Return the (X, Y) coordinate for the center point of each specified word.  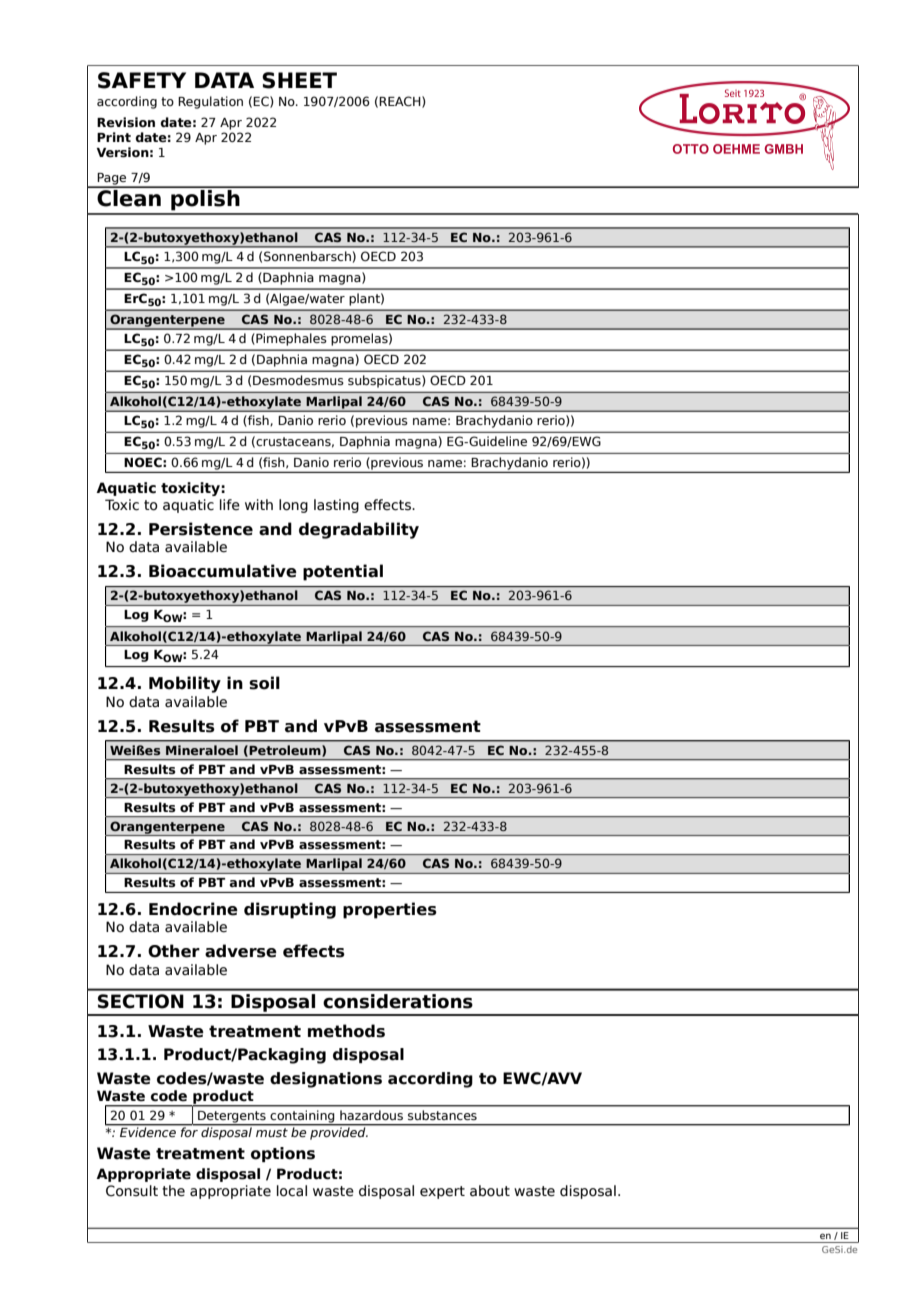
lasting (336, 506)
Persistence (201, 529)
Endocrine (193, 909)
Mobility (185, 684)
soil (264, 683)
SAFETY (142, 80)
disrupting (290, 910)
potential (343, 572)
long (293, 506)
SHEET (299, 80)
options (283, 1154)
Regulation (210, 102)
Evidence (148, 1131)
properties (390, 910)
